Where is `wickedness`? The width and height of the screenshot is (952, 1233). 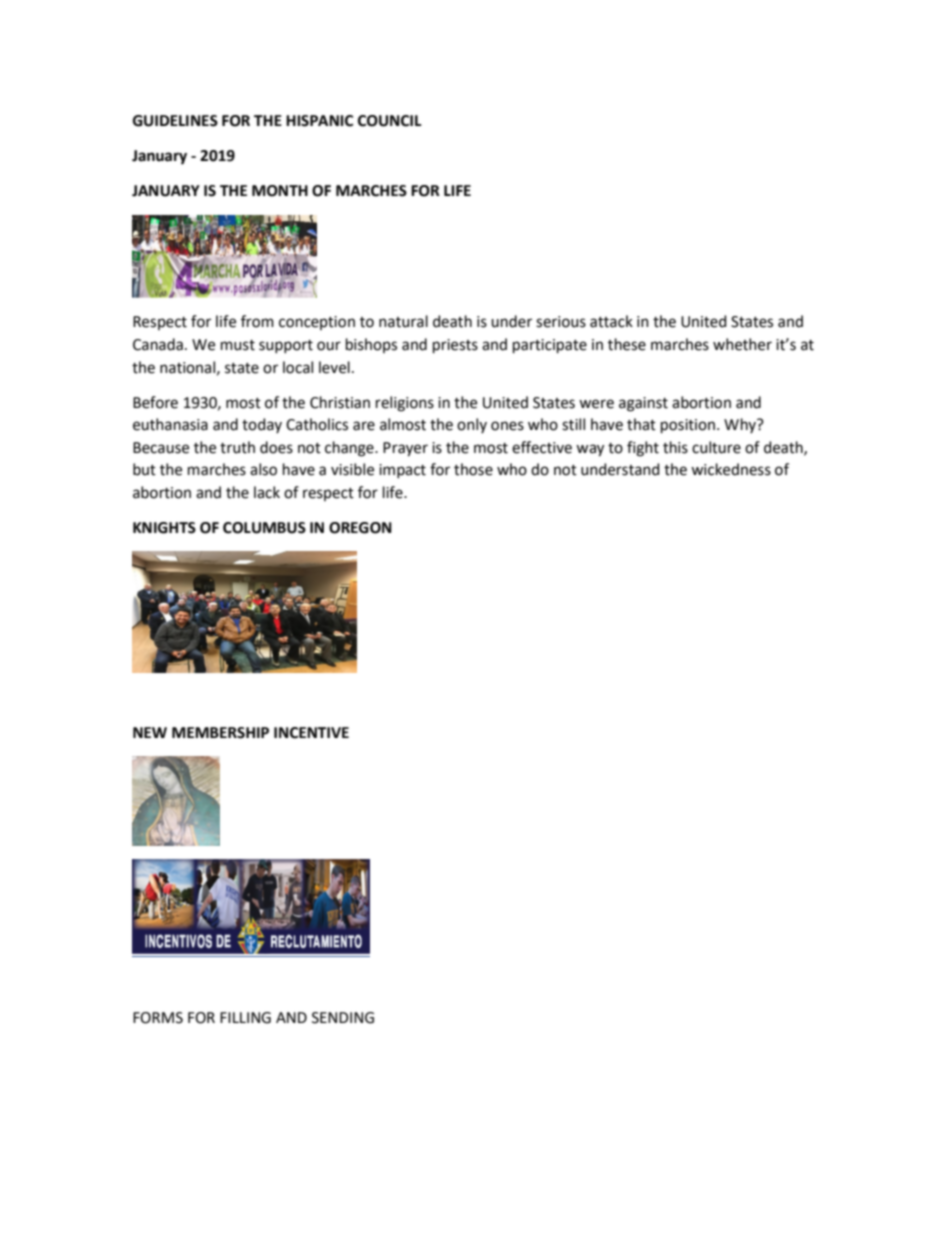
wickedness is located at coordinates (731, 469).
